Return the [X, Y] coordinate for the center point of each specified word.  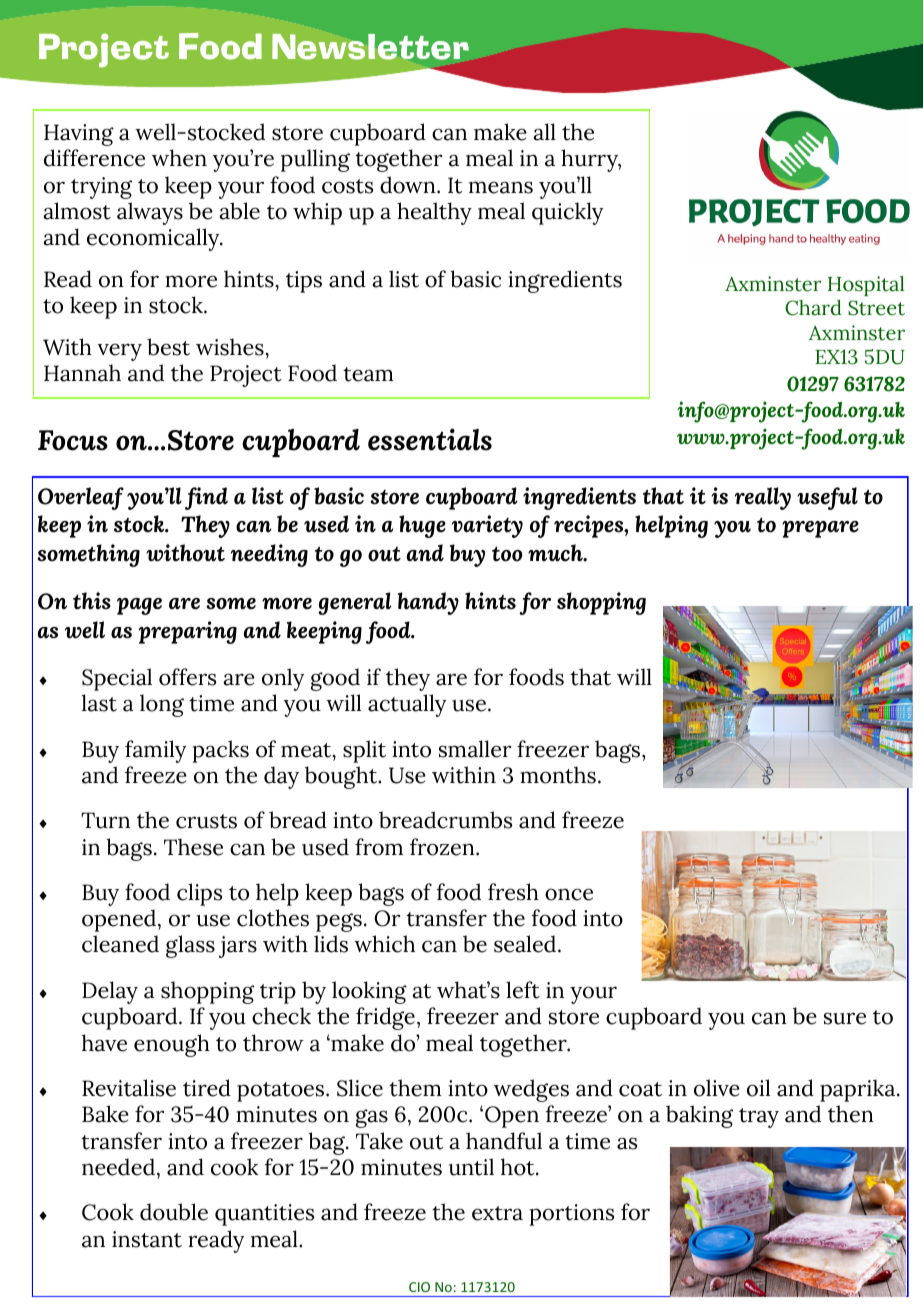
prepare [820, 529]
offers [187, 677]
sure [845, 1018]
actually [407, 705]
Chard [813, 308]
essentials [430, 439]
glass [190, 946]
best [168, 347]
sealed [526, 944]
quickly [567, 213]
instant [147, 1239]
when [179, 158]
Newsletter [370, 47]
